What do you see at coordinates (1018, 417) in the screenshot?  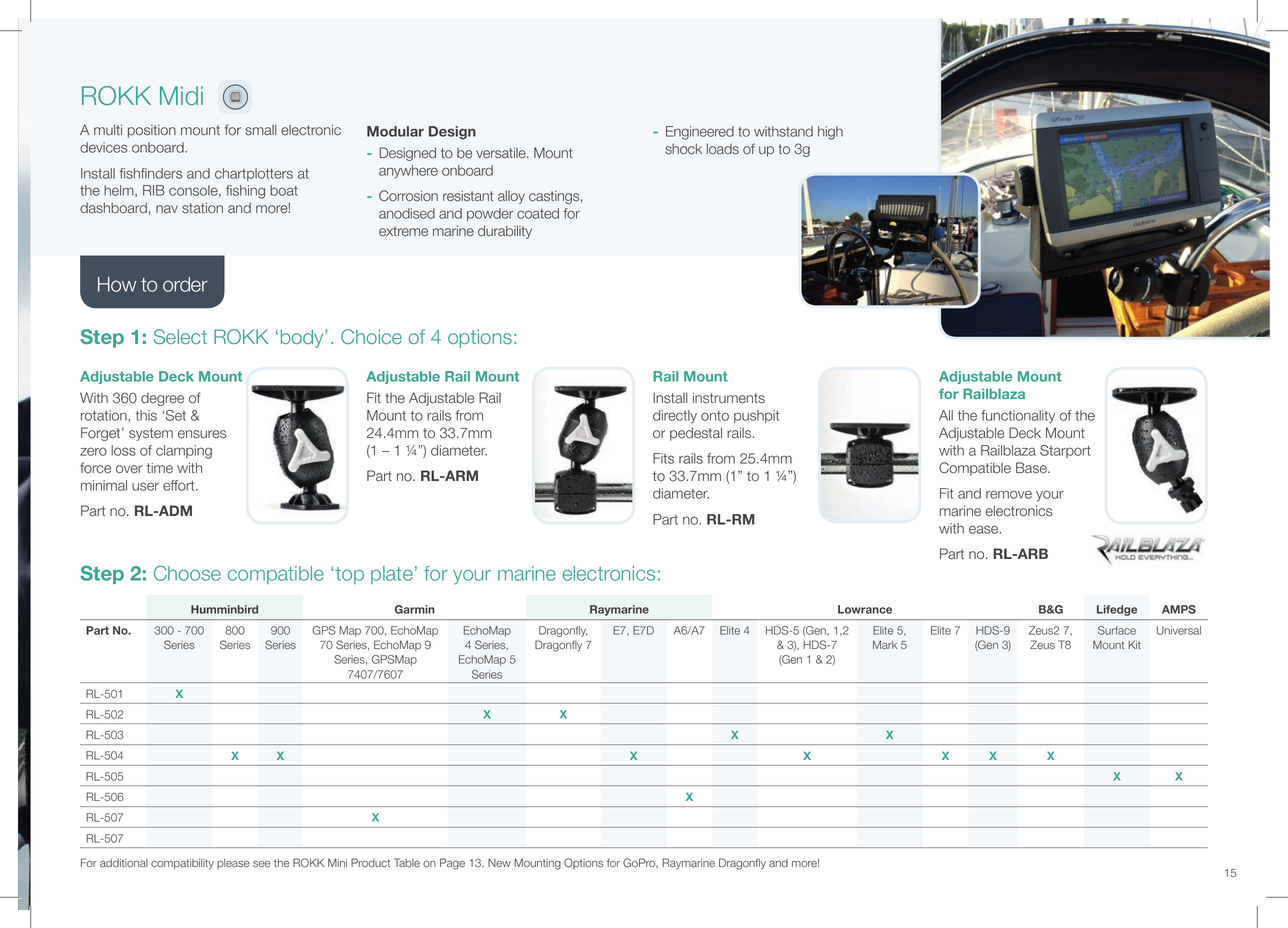 I see `functionality` at bounding box center [1018, 417].
